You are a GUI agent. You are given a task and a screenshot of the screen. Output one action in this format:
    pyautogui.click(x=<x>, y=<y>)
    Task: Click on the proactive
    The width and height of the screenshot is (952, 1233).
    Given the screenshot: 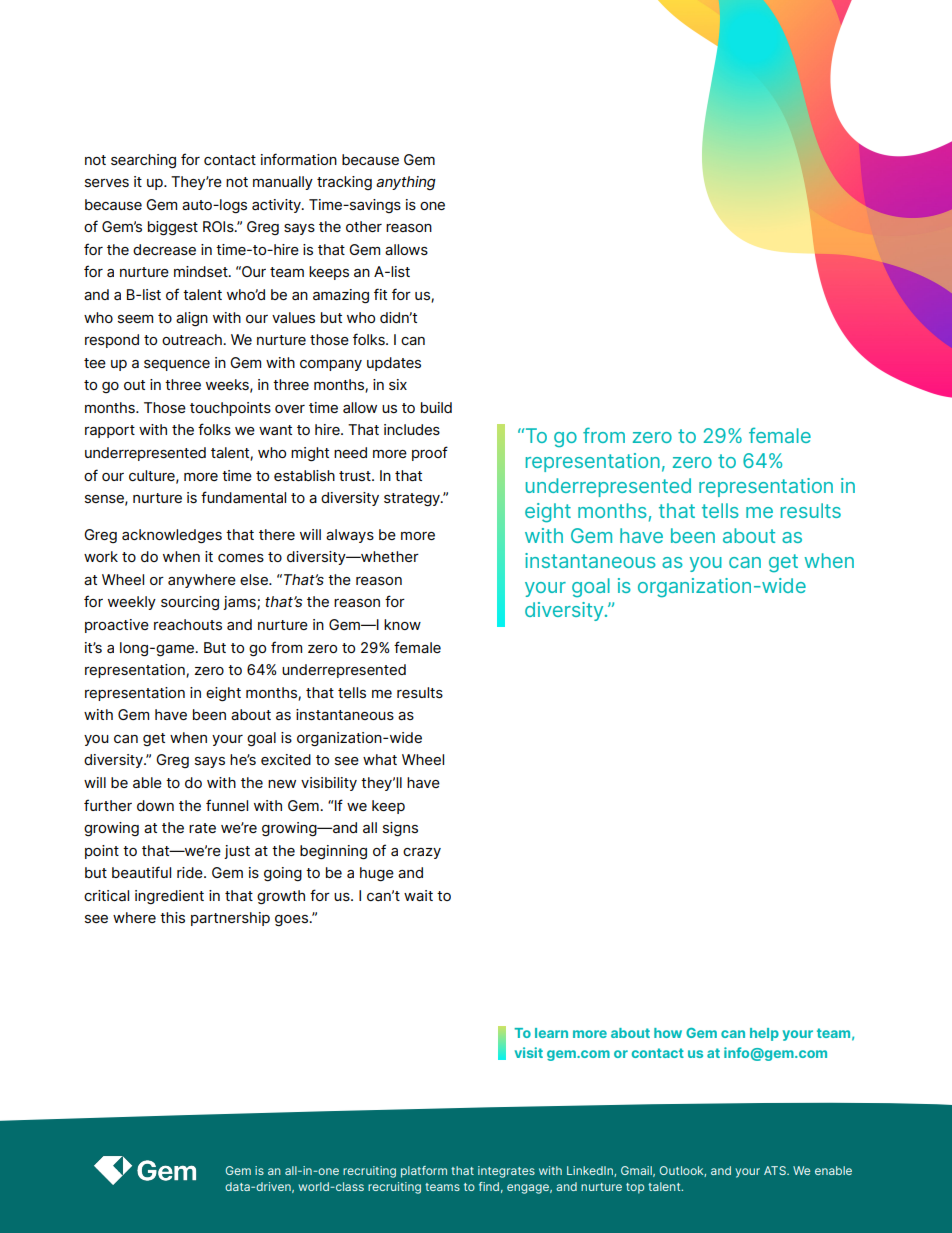 What is the action you would take?
    pyautogui.click(x=117, y=626)
